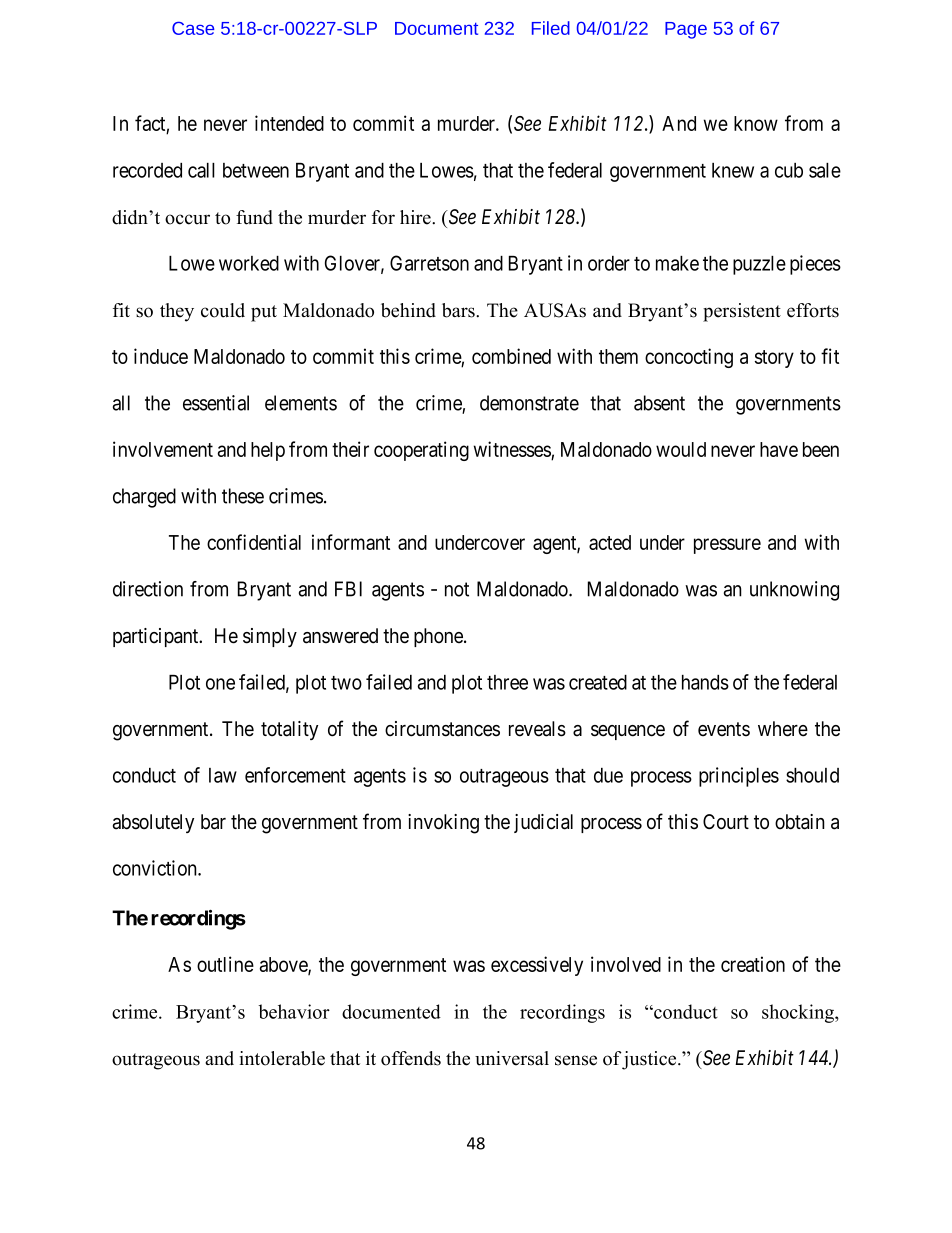 The width and height of the image is (952, 1233). What do you see at coordinates (254, 542) in the image?
I see `confidential` at bounding box center [254, 542].
